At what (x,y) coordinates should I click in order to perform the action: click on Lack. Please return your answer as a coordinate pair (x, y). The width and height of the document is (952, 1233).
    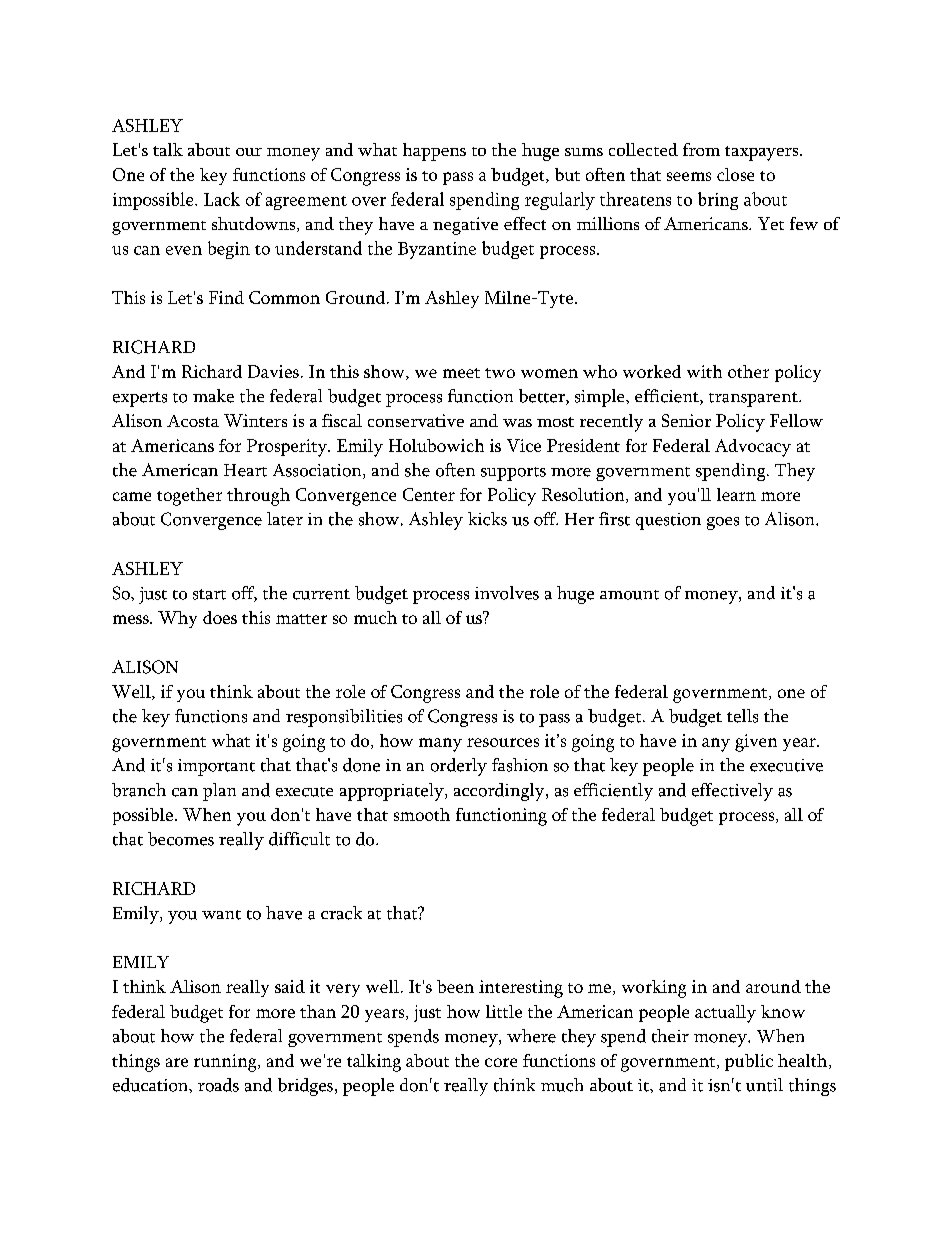
    Looking at the image, I should click on (222, 199).
